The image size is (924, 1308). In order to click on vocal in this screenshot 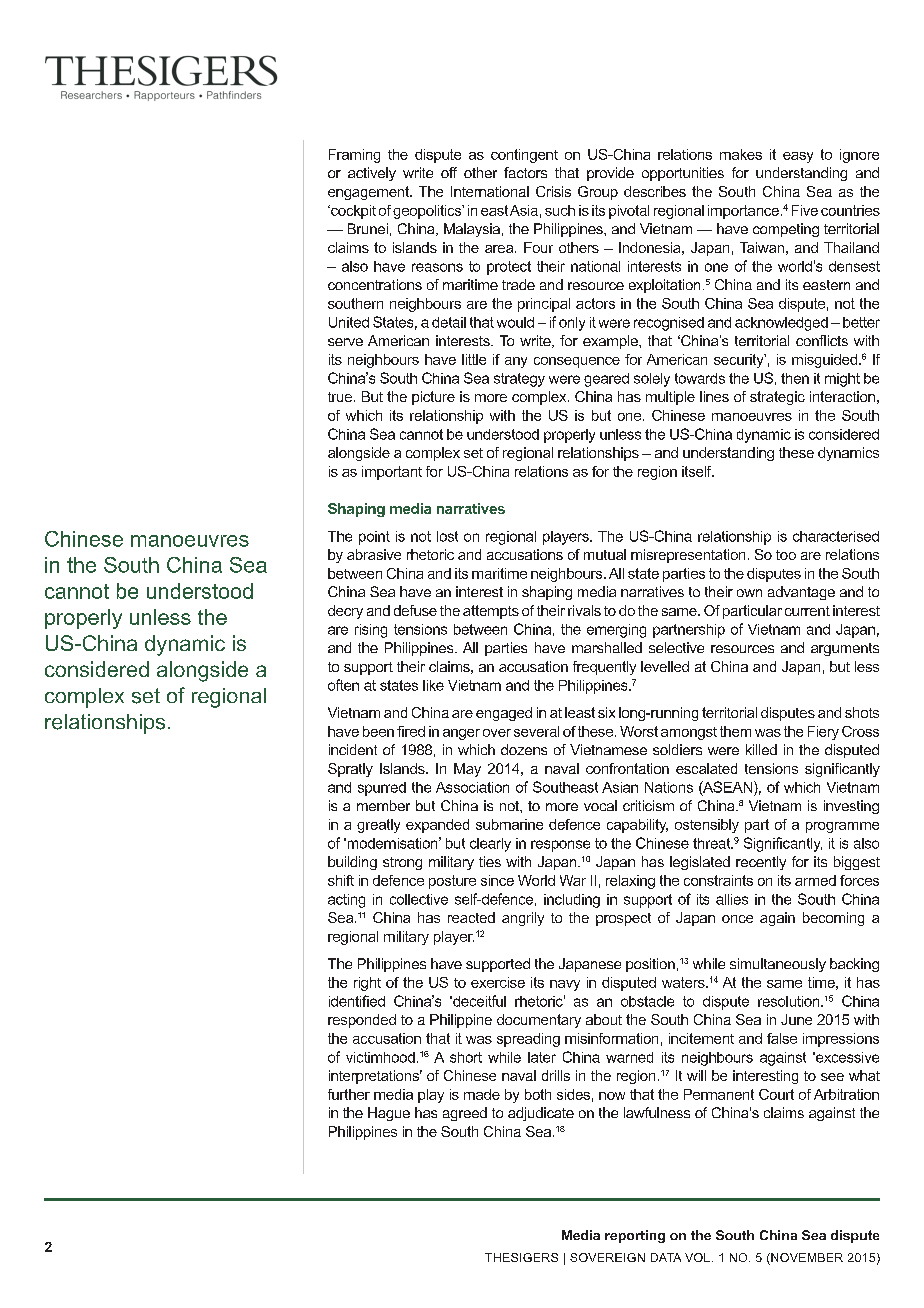, I will do `click(600, 805)`.
